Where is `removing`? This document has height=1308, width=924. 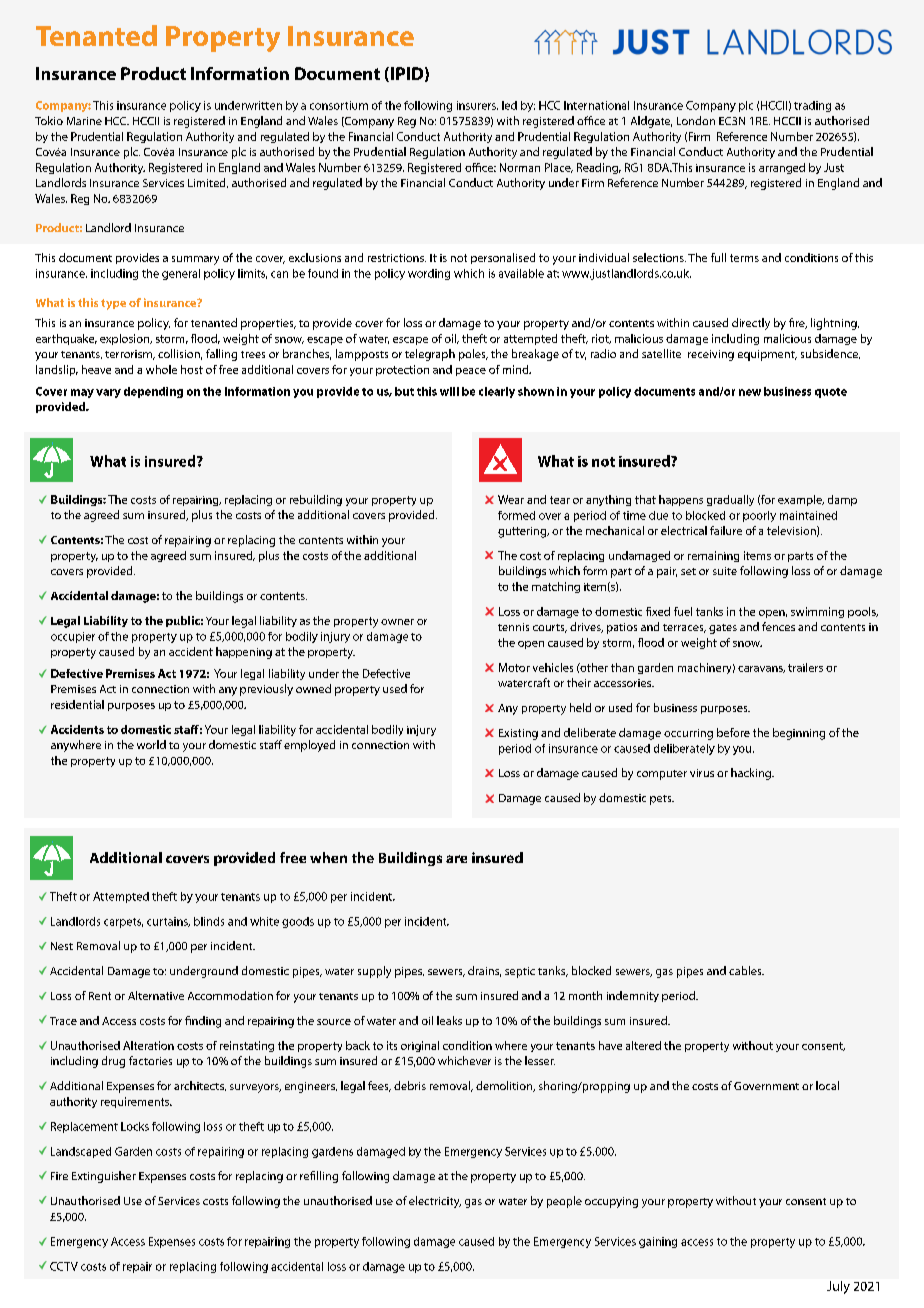 removing is located at coordinates (180, 1200).
